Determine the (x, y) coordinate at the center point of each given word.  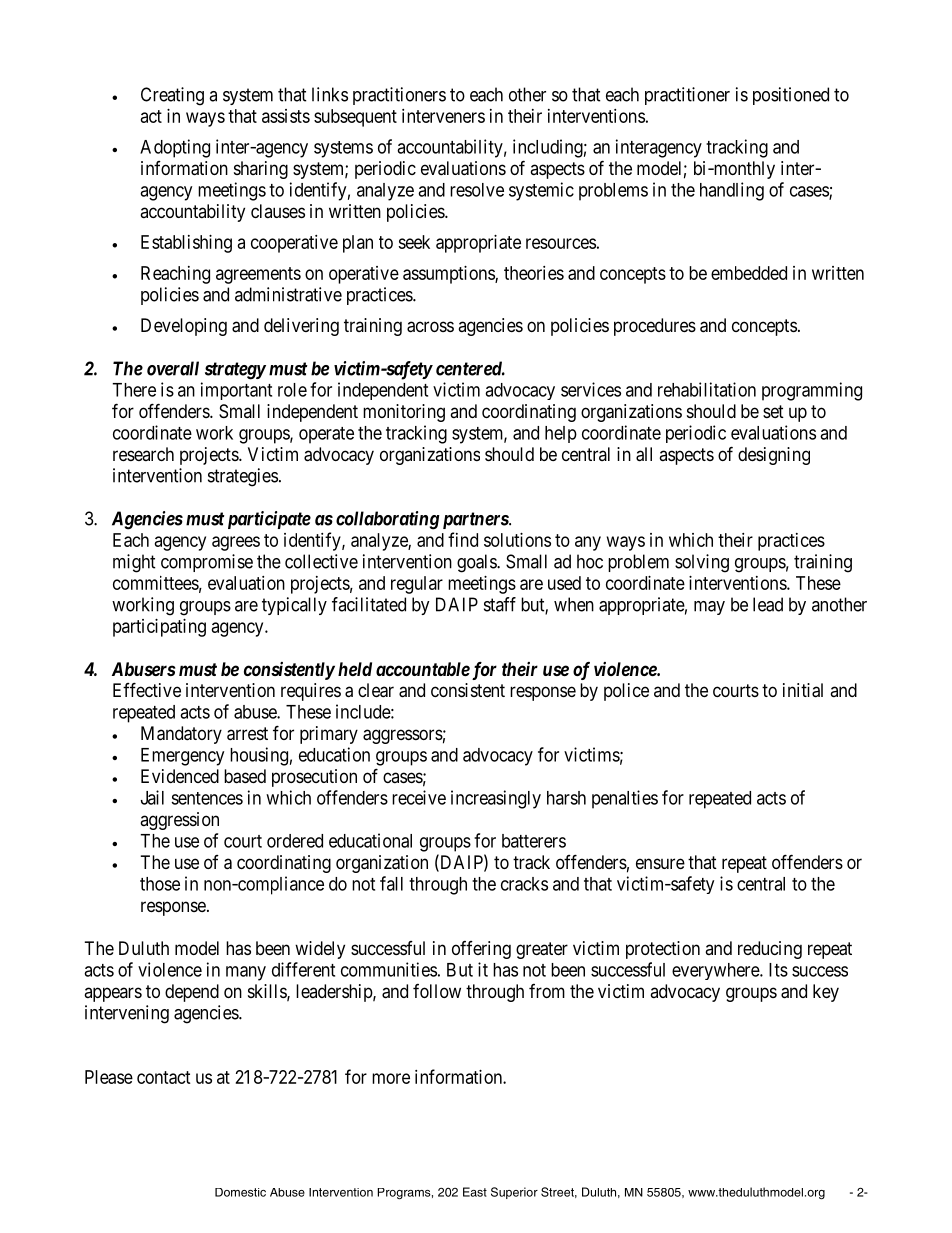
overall (173, 368)
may (709, 608)
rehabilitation (707, 389)
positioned (791, 96)
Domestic (240, 1192)
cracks (524, 884)
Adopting (175, 148)
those (160, 884)
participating (159, 628)
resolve (477, 190)
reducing (770, 950)
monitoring (404, 413)
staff (500, 604)
